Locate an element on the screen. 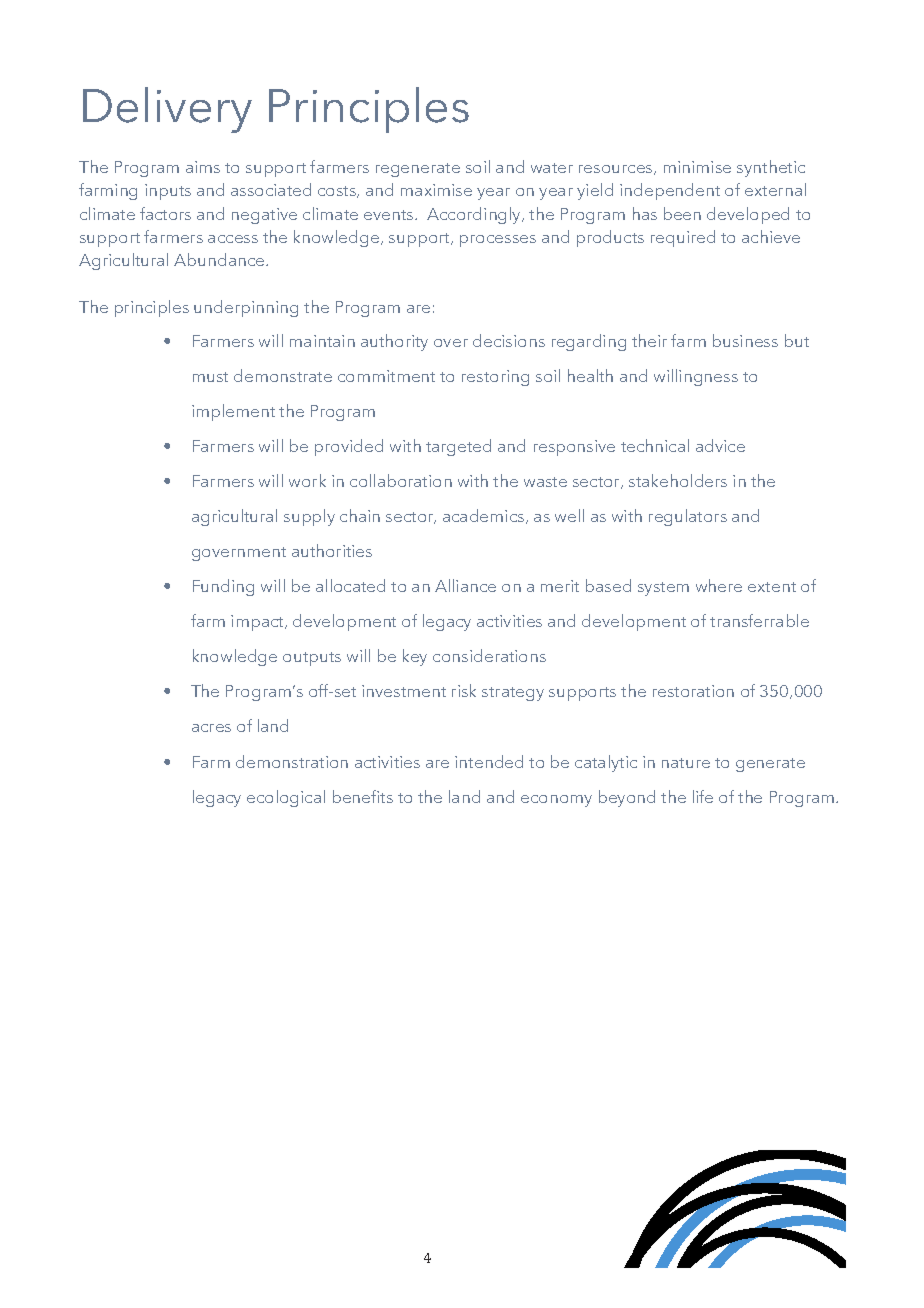 Image resolution: width=924 pixels, height=1308 pixels. must is located at coordinates (210, 377).
